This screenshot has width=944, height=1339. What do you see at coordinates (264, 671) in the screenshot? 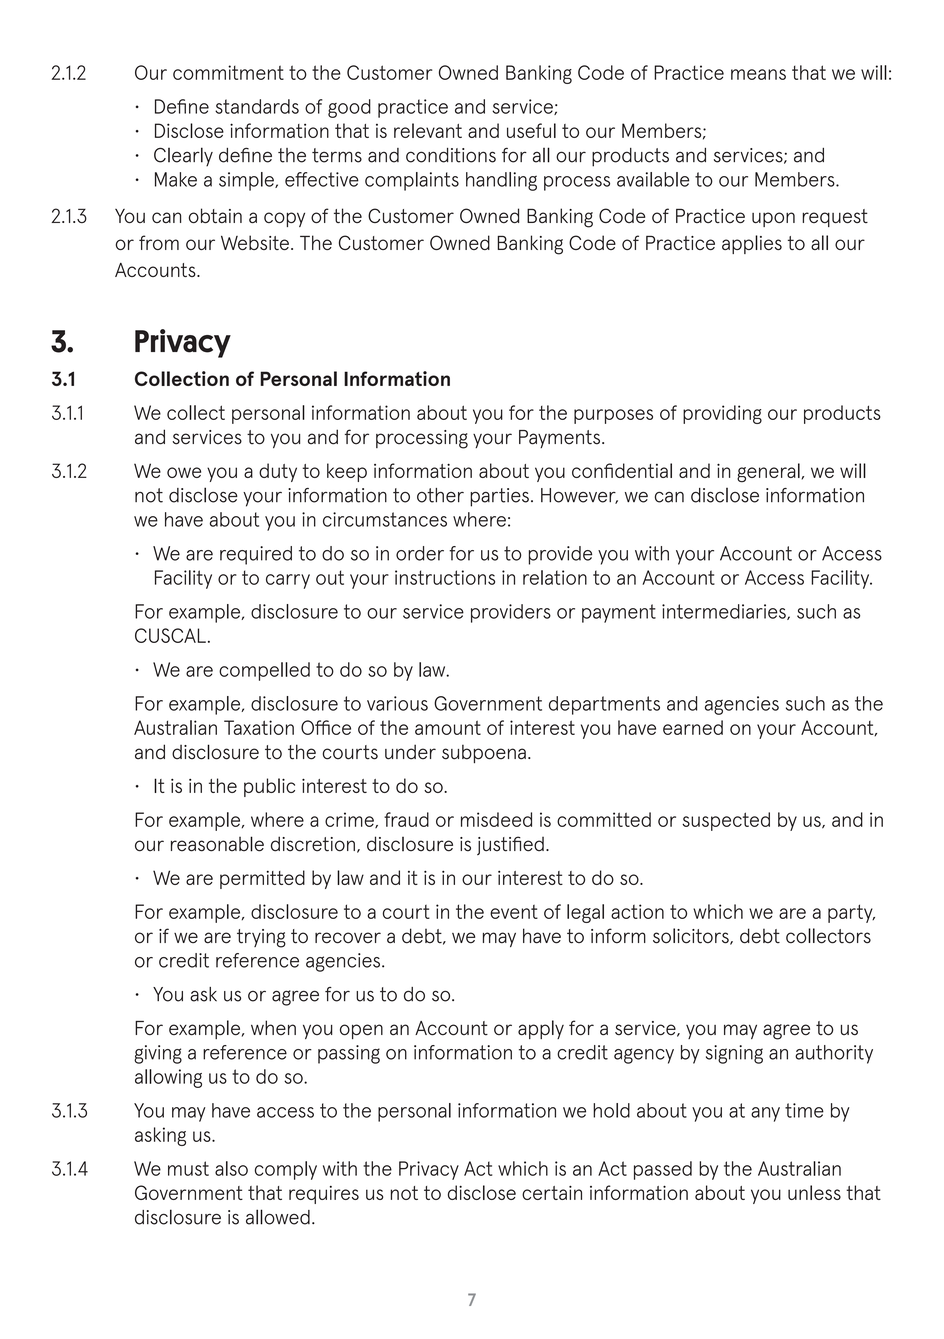
I see `compelled` at bounding box center [264, 671].
